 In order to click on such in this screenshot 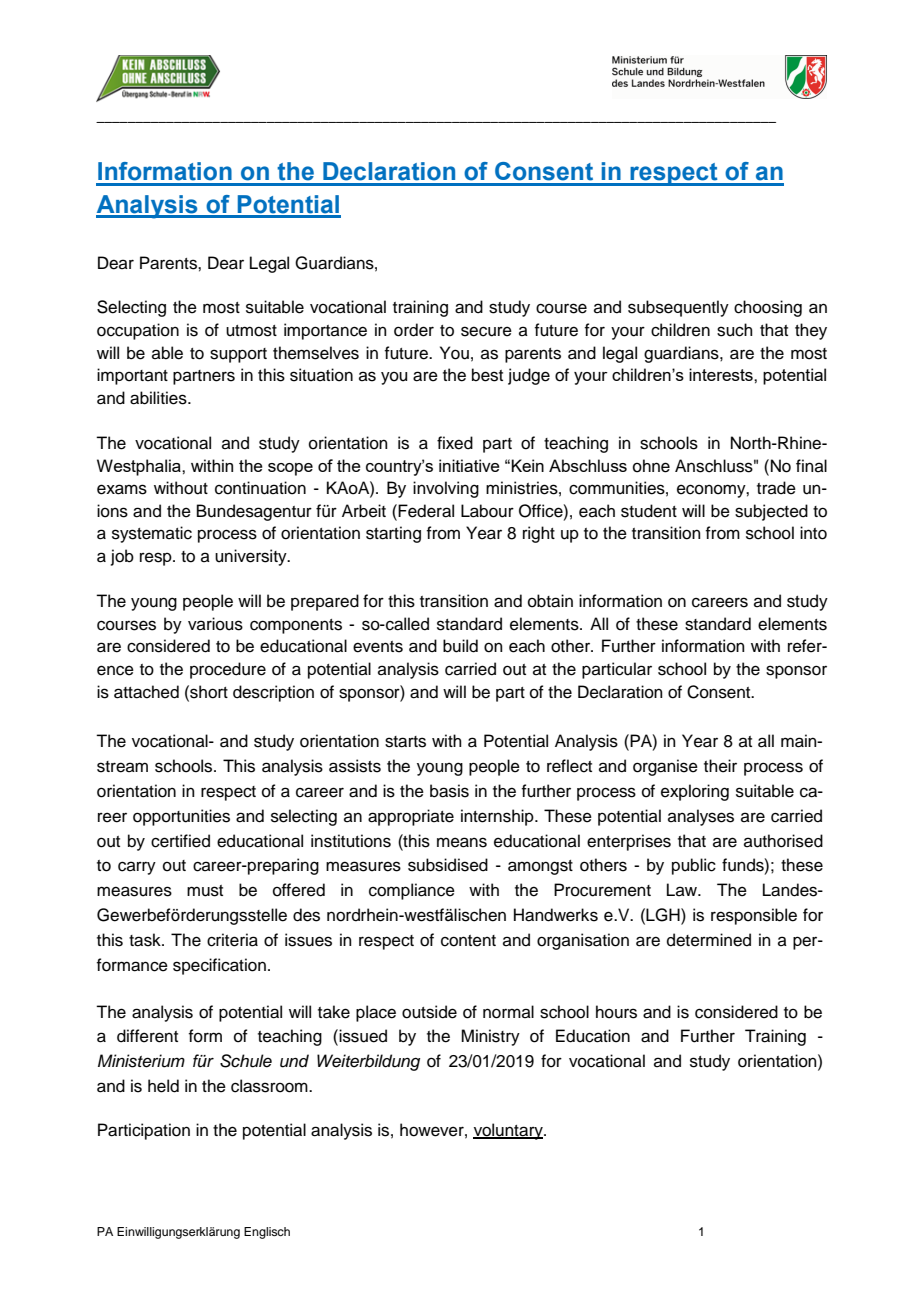, I will do `click(735, 330)`.
